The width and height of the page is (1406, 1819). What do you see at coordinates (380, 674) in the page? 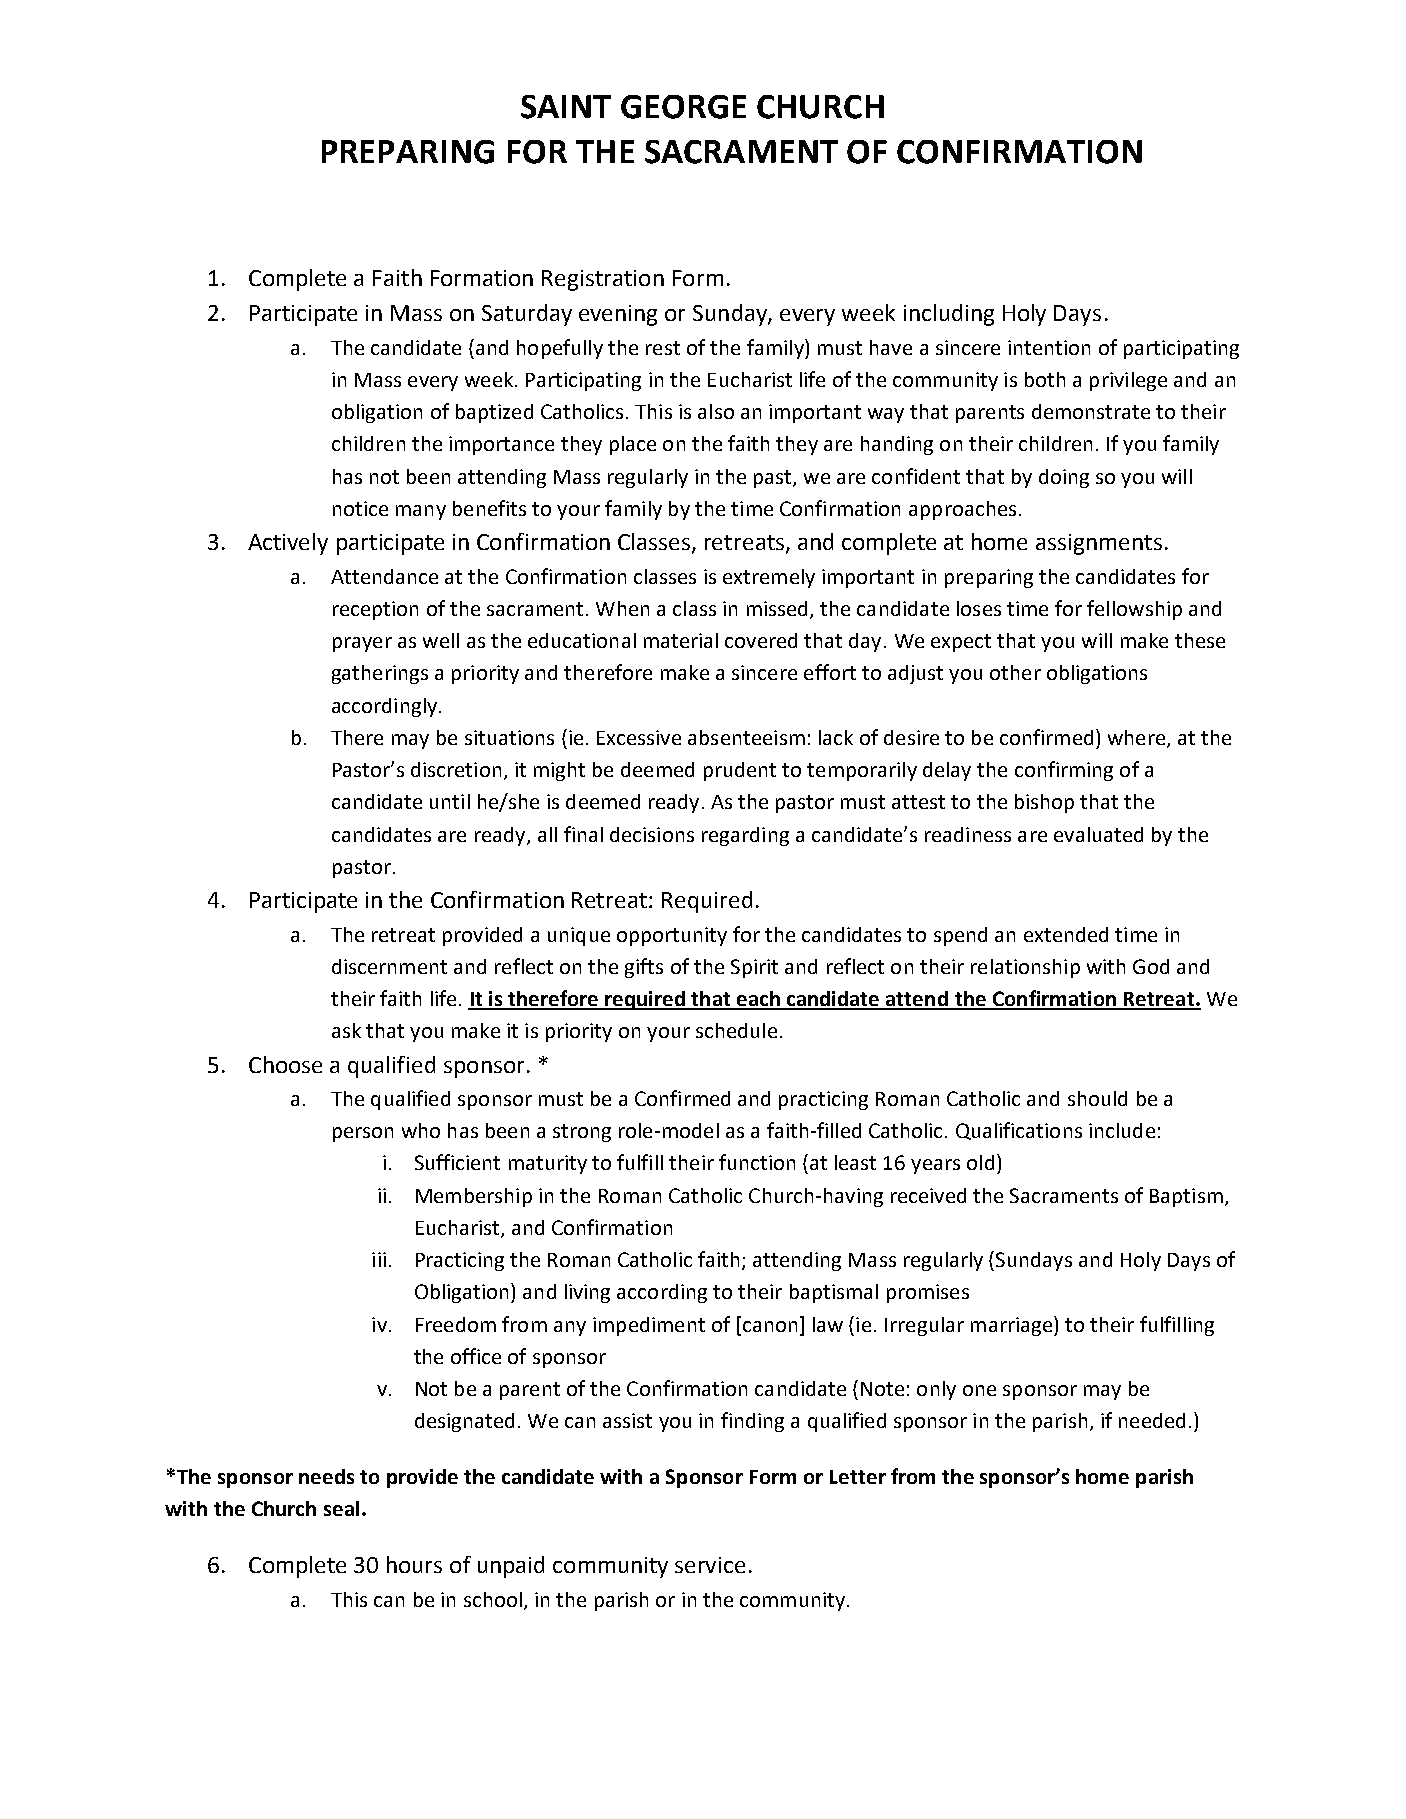
I see `gatherings` at bounding box center [380, 674].
